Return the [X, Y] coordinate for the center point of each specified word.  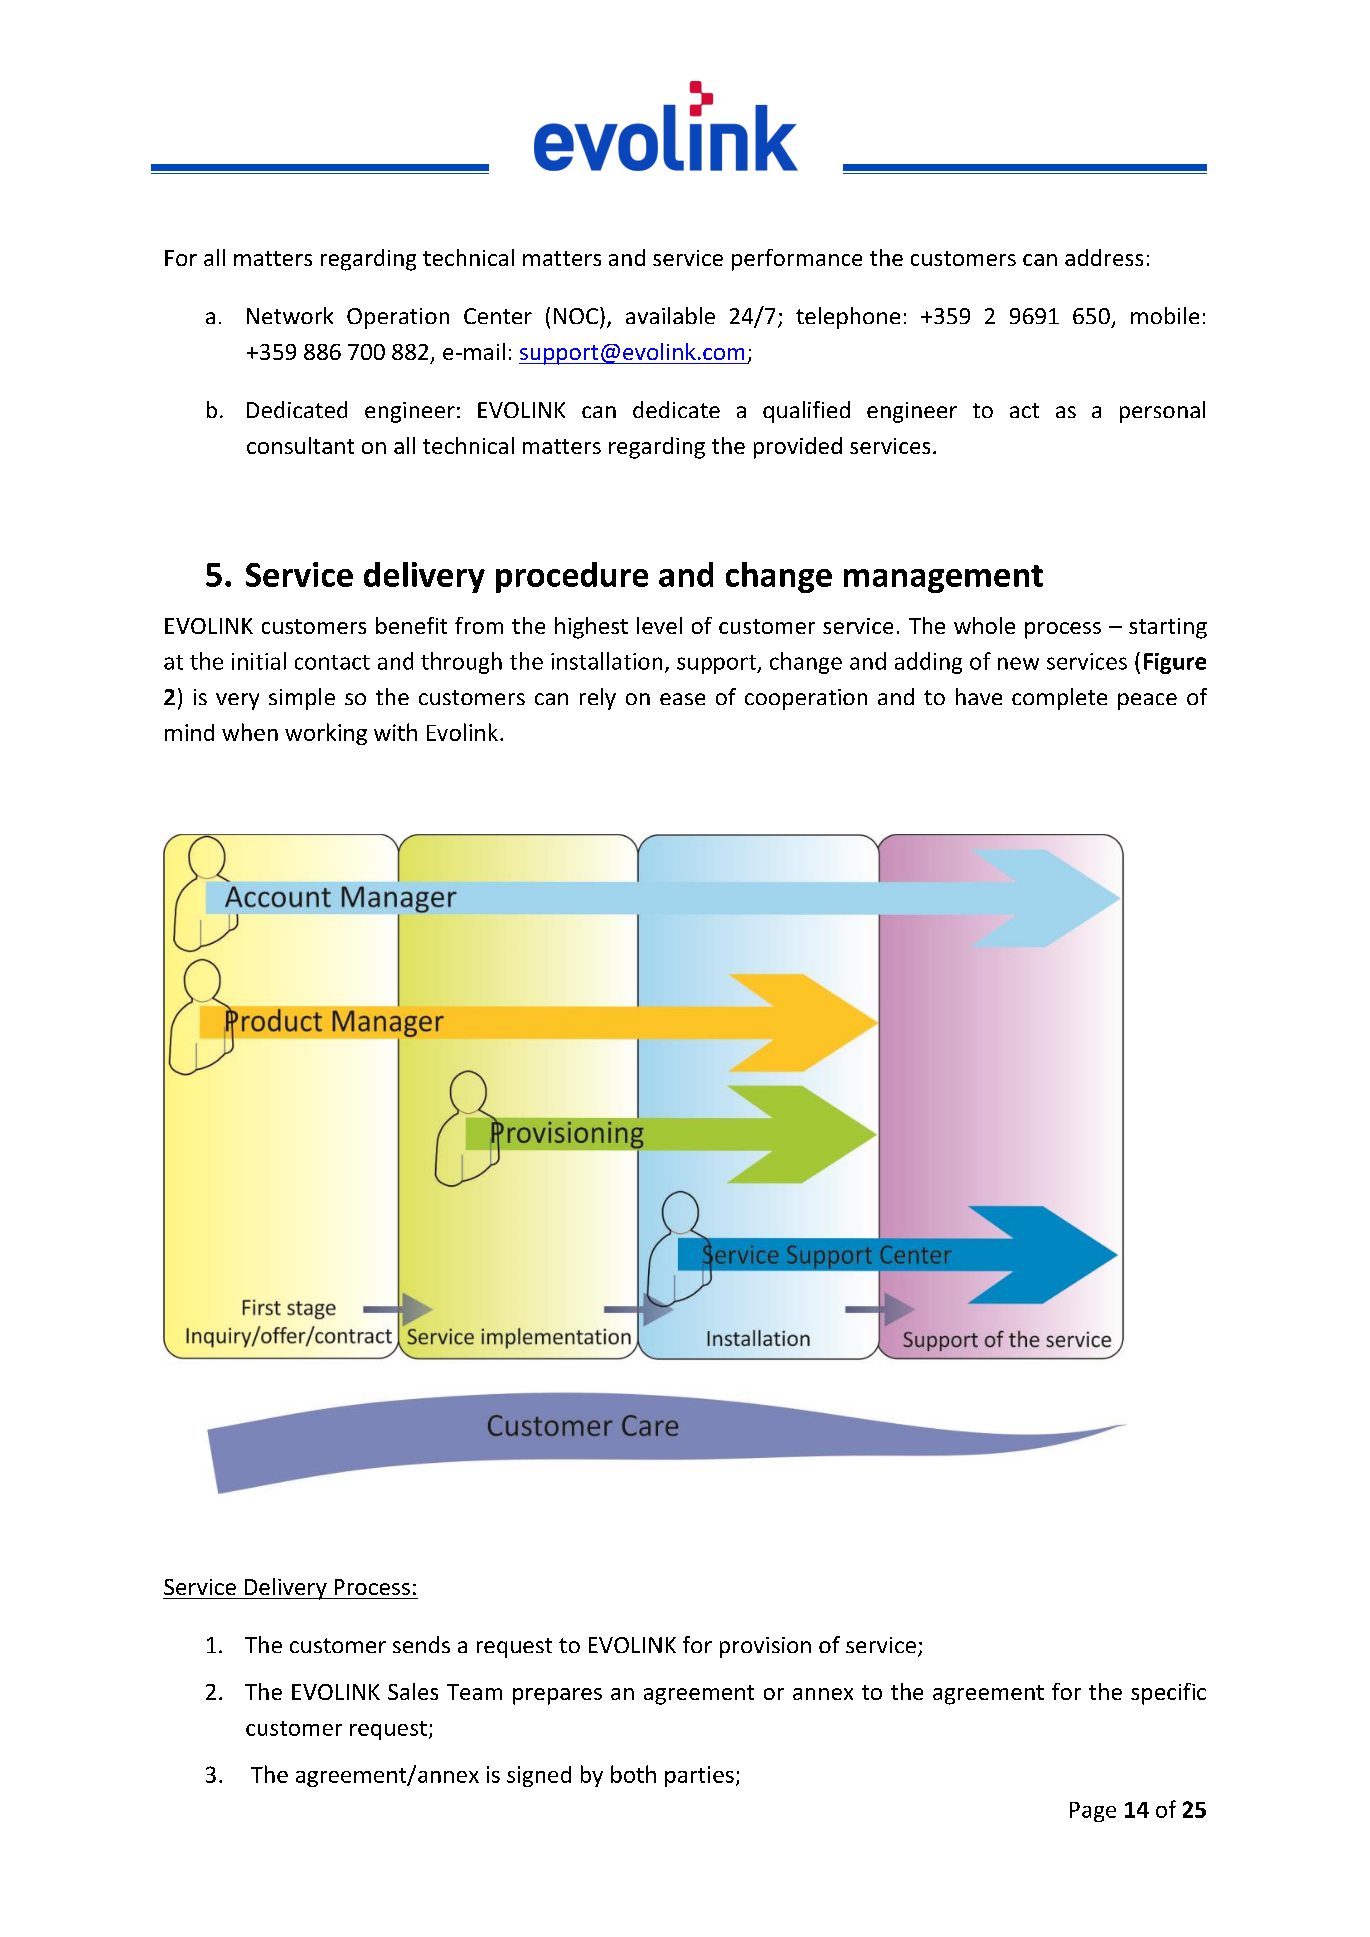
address [1104, 257]
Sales [413, 1691]
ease [682, 699]
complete [1059, 699]
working [326, 734]
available [670, 315]
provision [765, 1647]
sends [421, 1644]
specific [1168, 1694]
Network [290, 315]
